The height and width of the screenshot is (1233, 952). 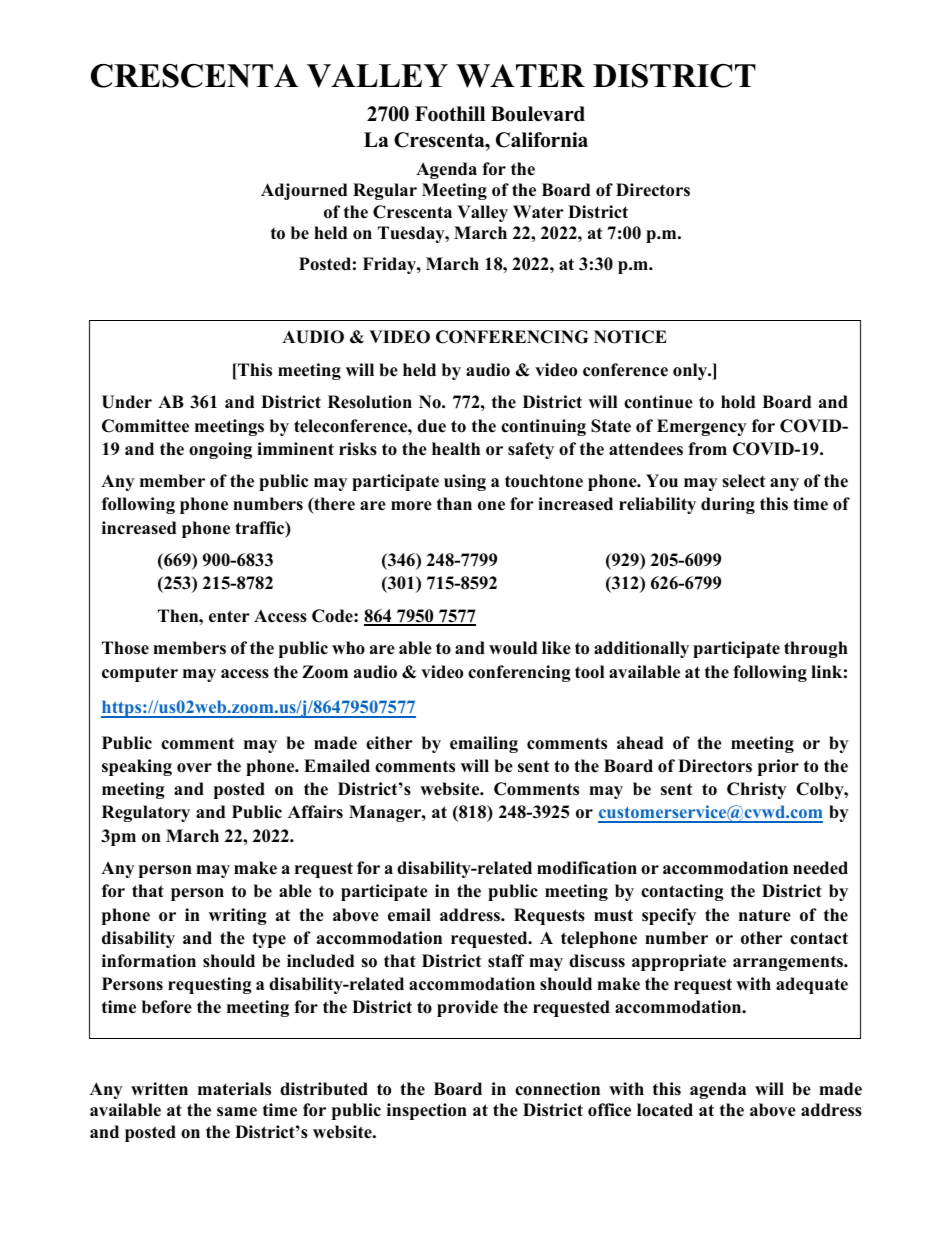 I want to click on ongoing, so click(x=220, y=450).
